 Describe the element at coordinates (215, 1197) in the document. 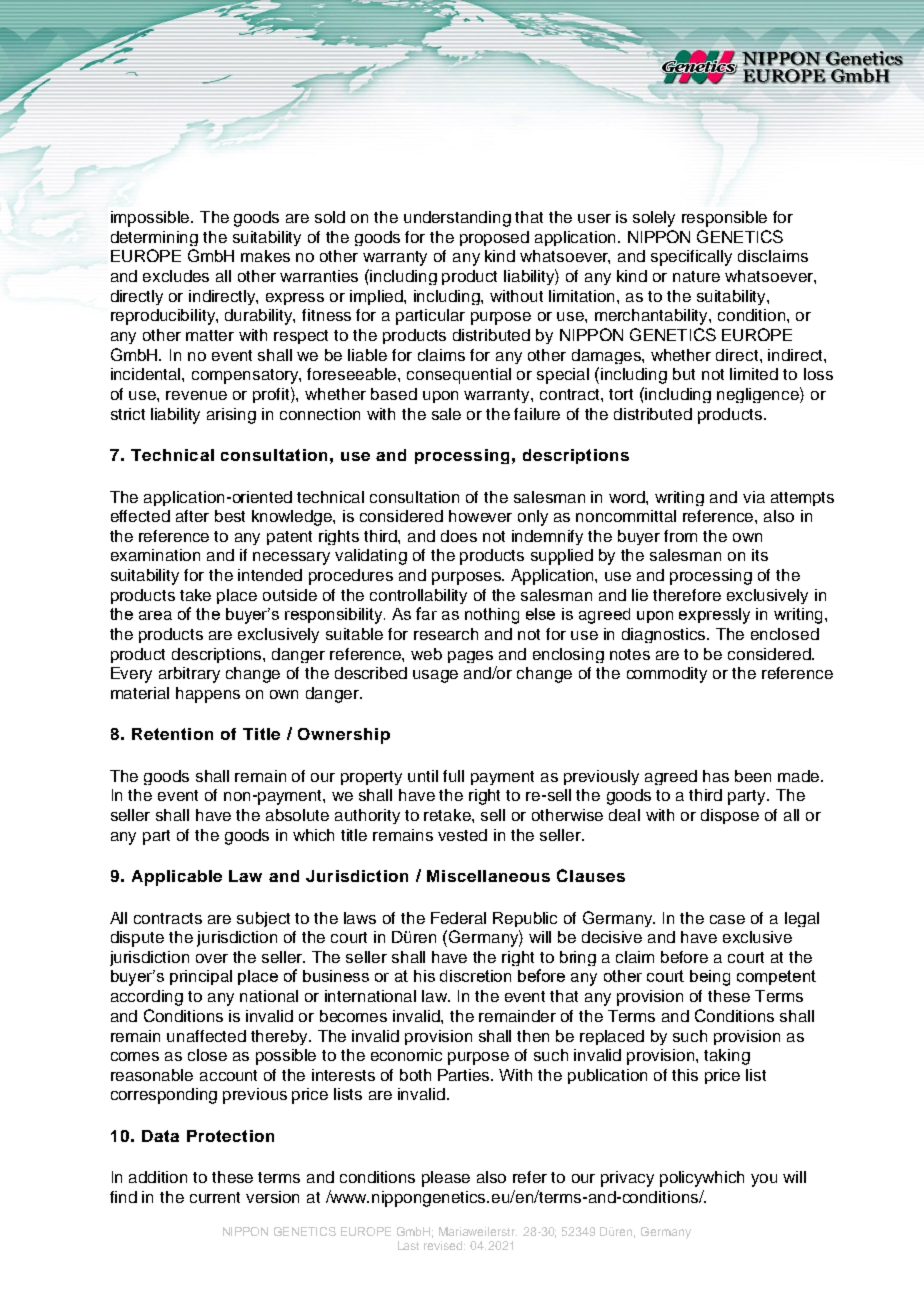

I see `current` at that location.
